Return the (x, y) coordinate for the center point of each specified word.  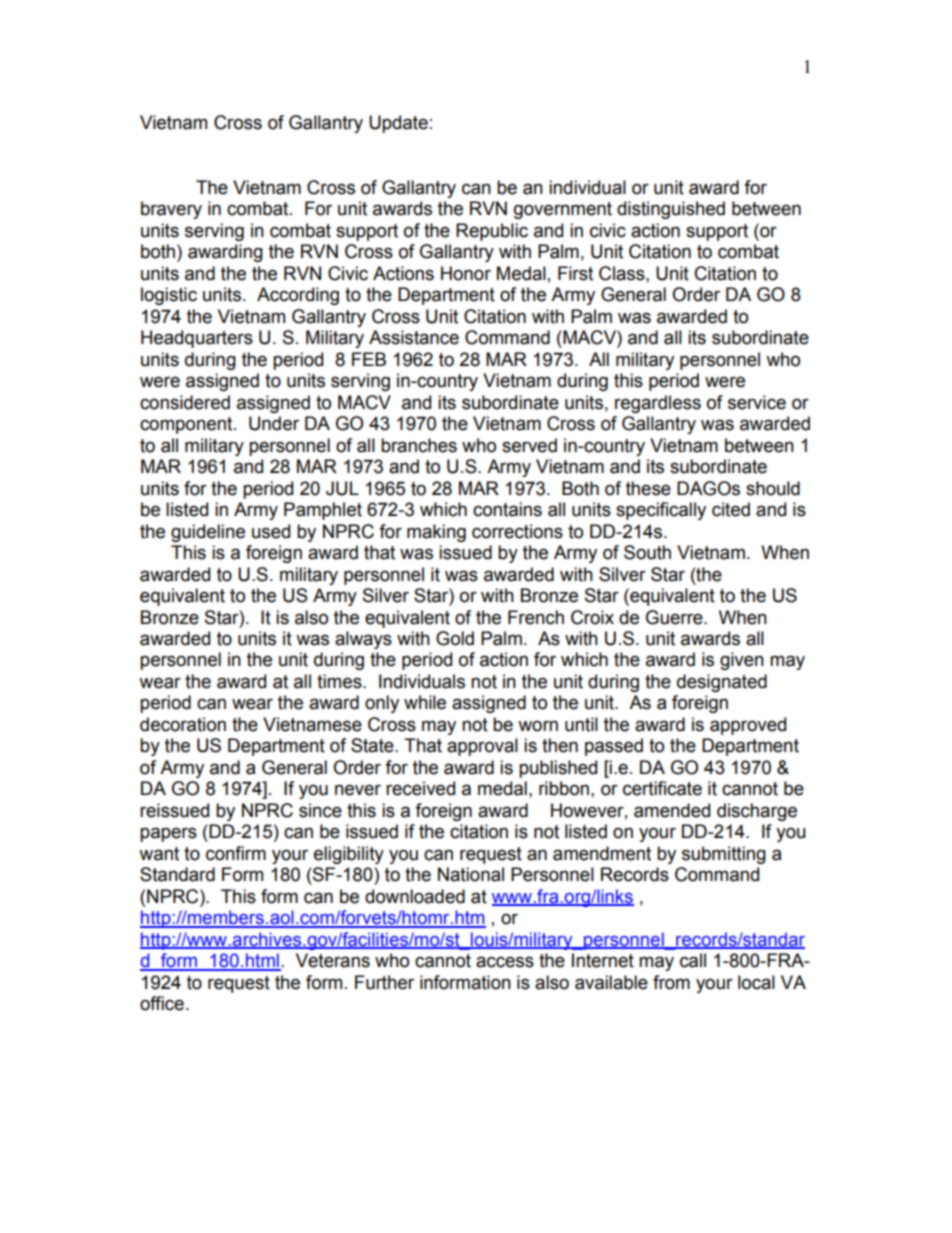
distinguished (671, 210)
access (505, 962)
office (162, 1003)
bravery (171, 210)
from (671, 982)
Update (398, 124)
